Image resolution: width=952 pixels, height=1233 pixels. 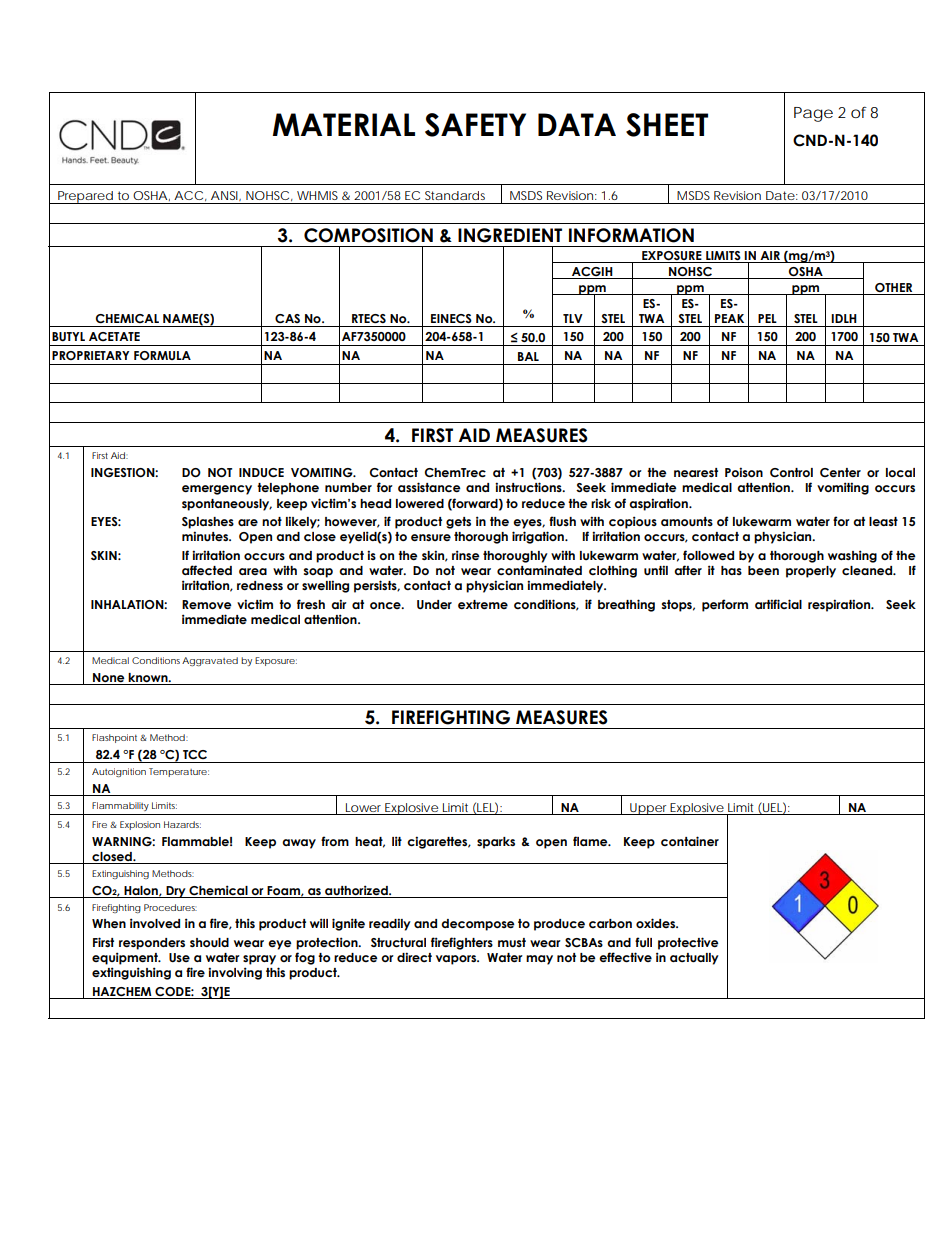 I want to click on BAL, so click(x=528, y=356).
